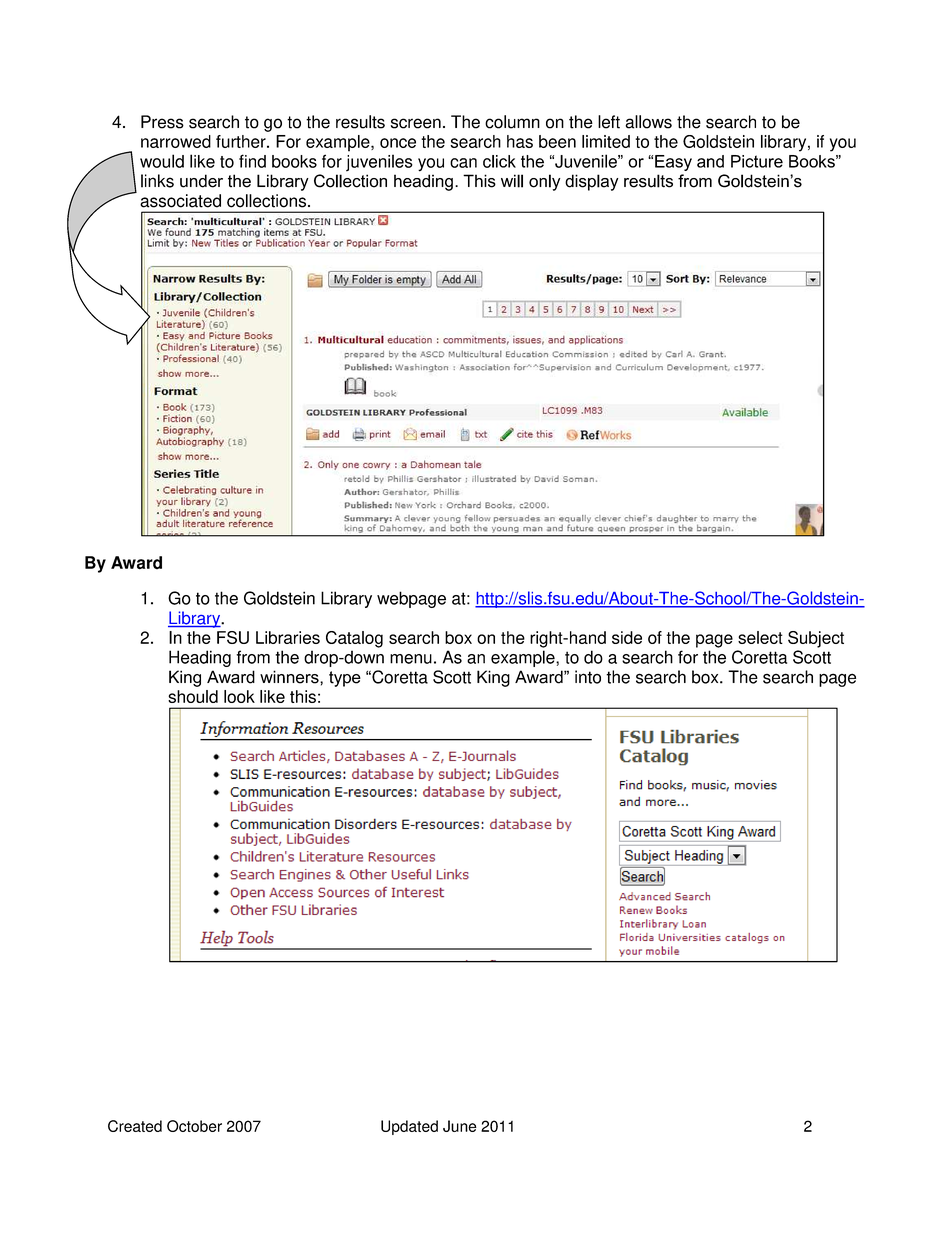 This document has height=1233, width=952. What do you see at coordinates (460, 1126) in the document?
I see `June` at bounding box center [460, 1126].
